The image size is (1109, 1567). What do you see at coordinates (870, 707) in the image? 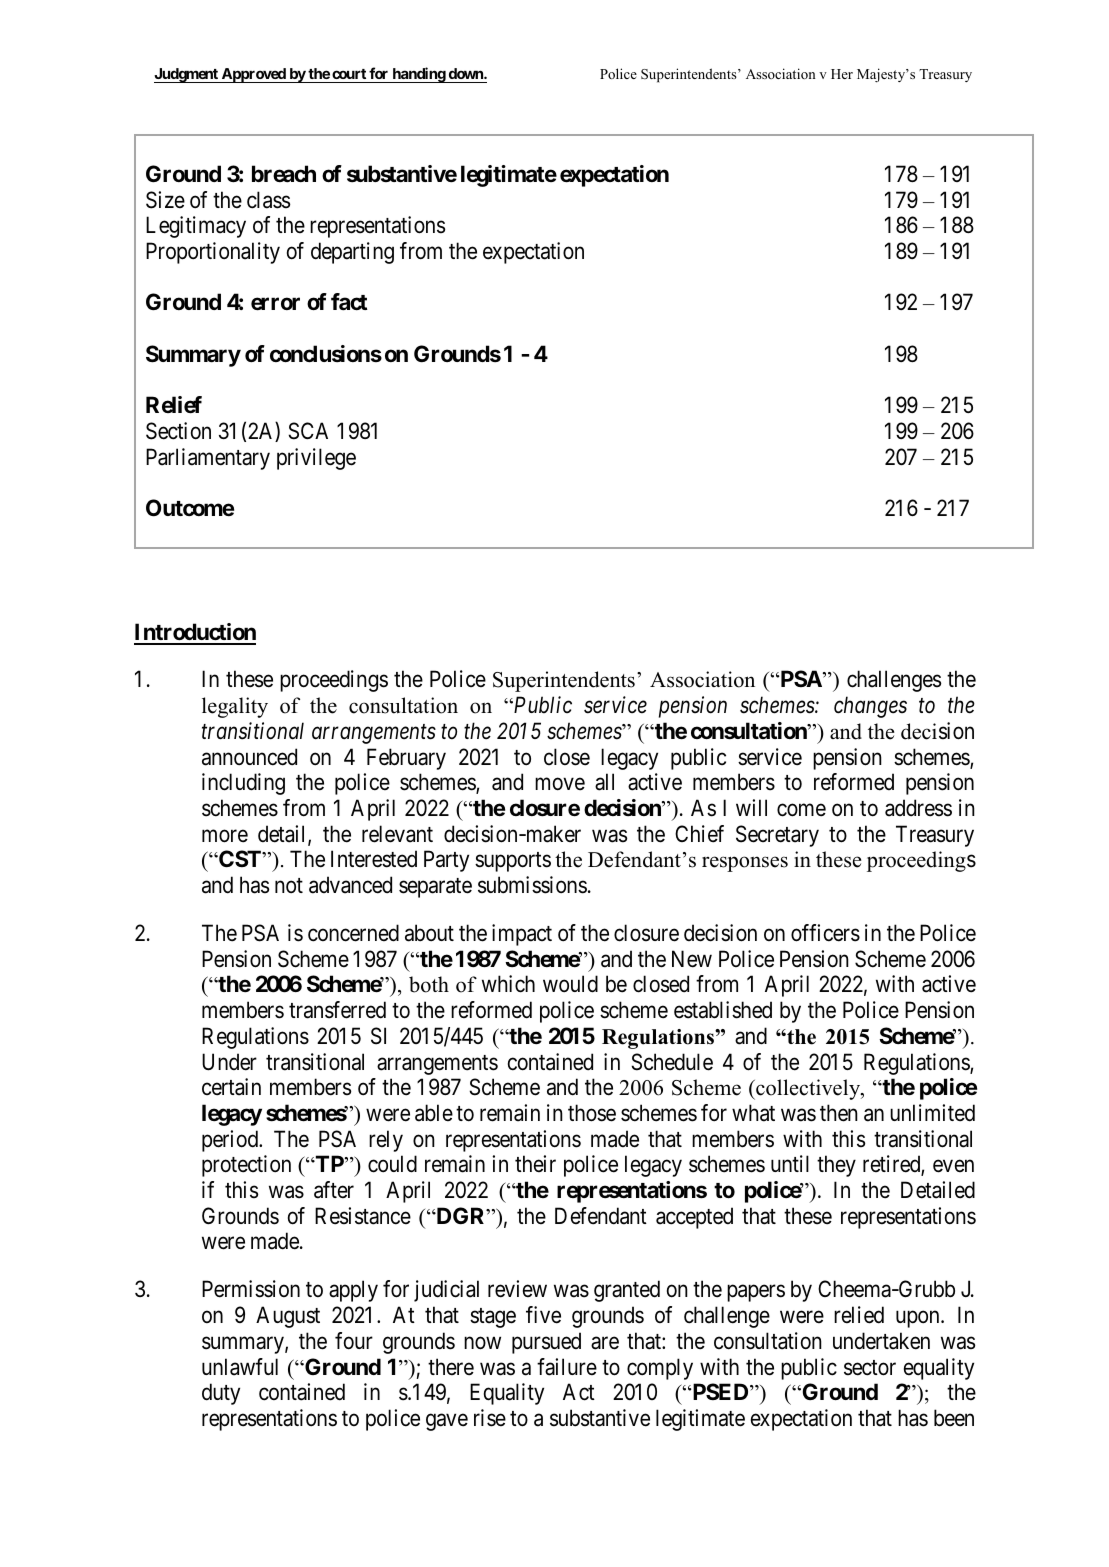
I see `changes` at bounding box center [870, 707].
